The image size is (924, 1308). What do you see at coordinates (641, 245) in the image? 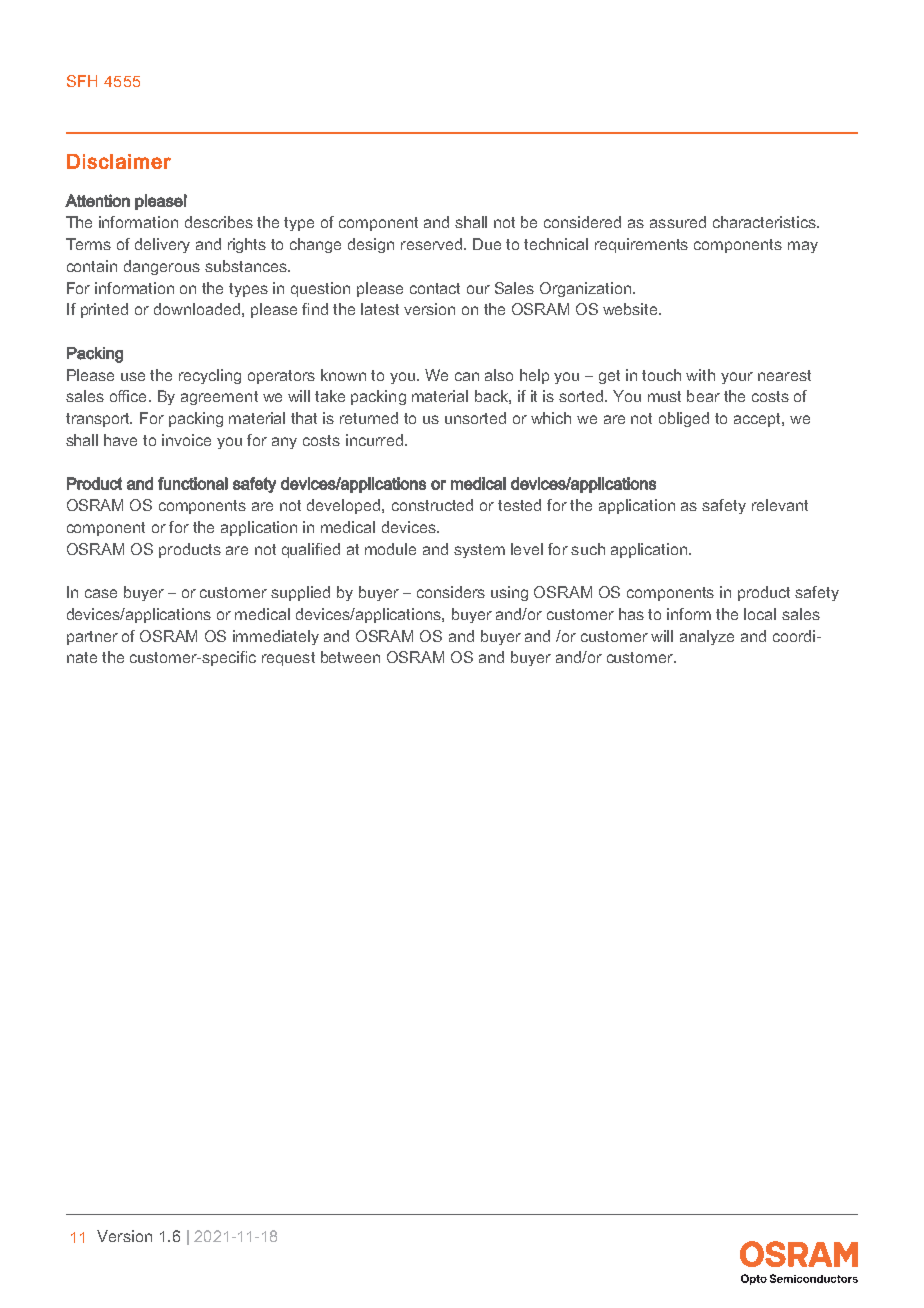
I see `requirements` at bounding box center [641, 245].
